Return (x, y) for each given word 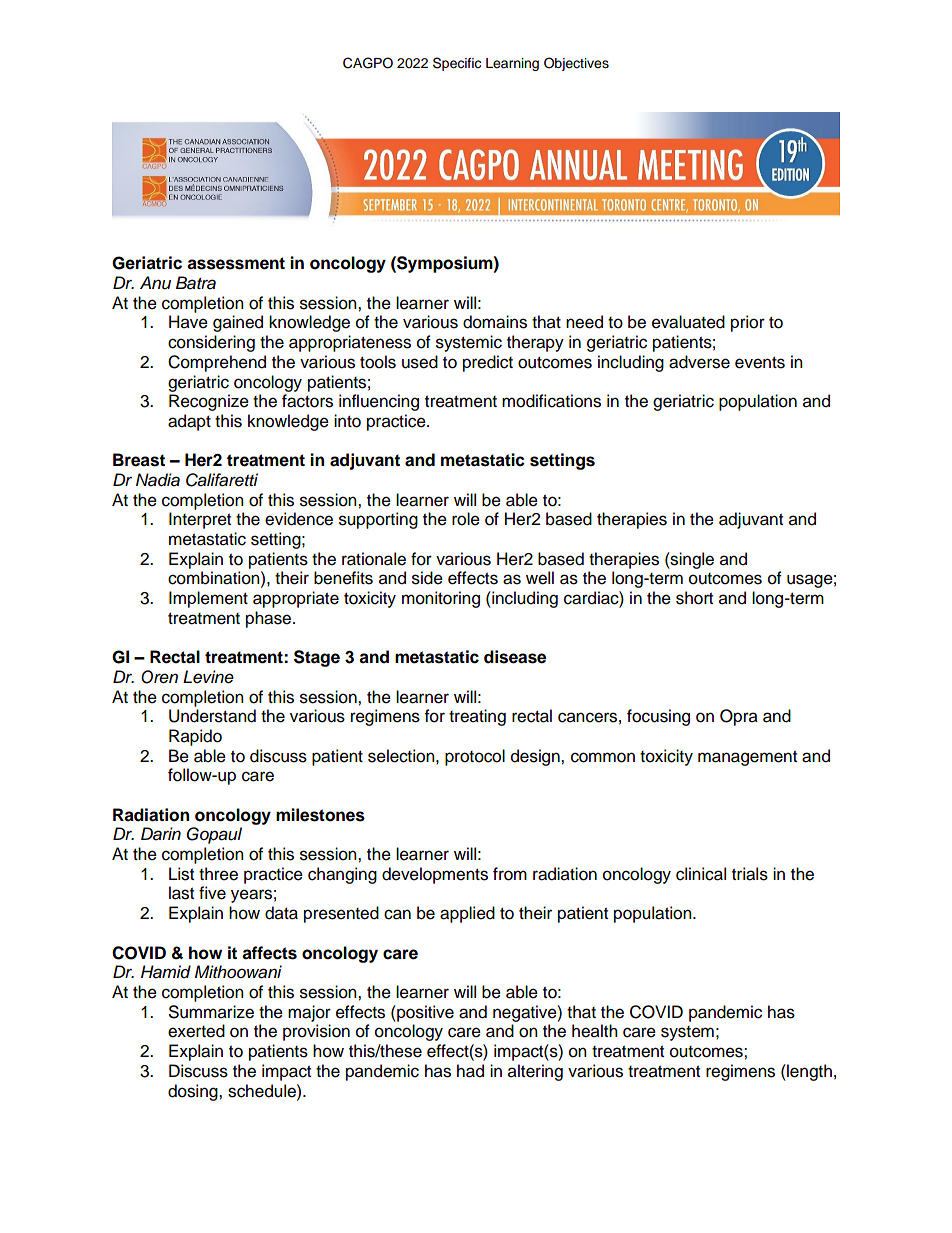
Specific (457, 64)
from (510, 874)
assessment (236, 263)
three (218, 874)
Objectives (576, 64)
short (694, 598)
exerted (196, 1031)
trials (750, 874)
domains (495, 322)
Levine (208, 677)
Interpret (200, 520)
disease (515, 657)
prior (748, 323)
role (466, 519)
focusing (658, 717)
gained (238, 323)
